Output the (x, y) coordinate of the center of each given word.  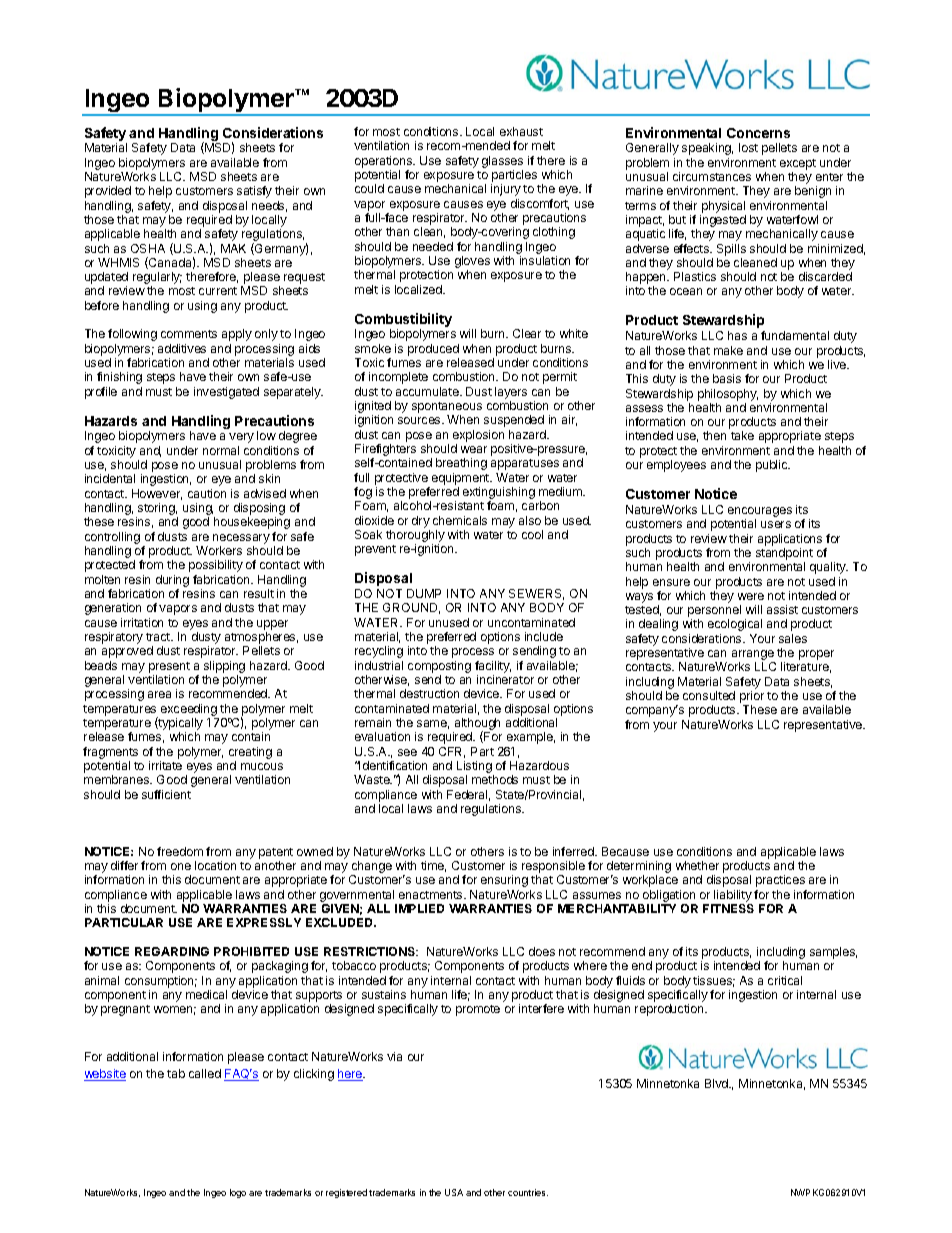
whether (697, 865)
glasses (502, 162)
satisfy (254, 192)
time (433, 866)
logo (238, 1193)
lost (748, 147)
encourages (760, 513)
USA (454, 1192)
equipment (462, 479)
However (157, 494)
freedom (180, 851)
